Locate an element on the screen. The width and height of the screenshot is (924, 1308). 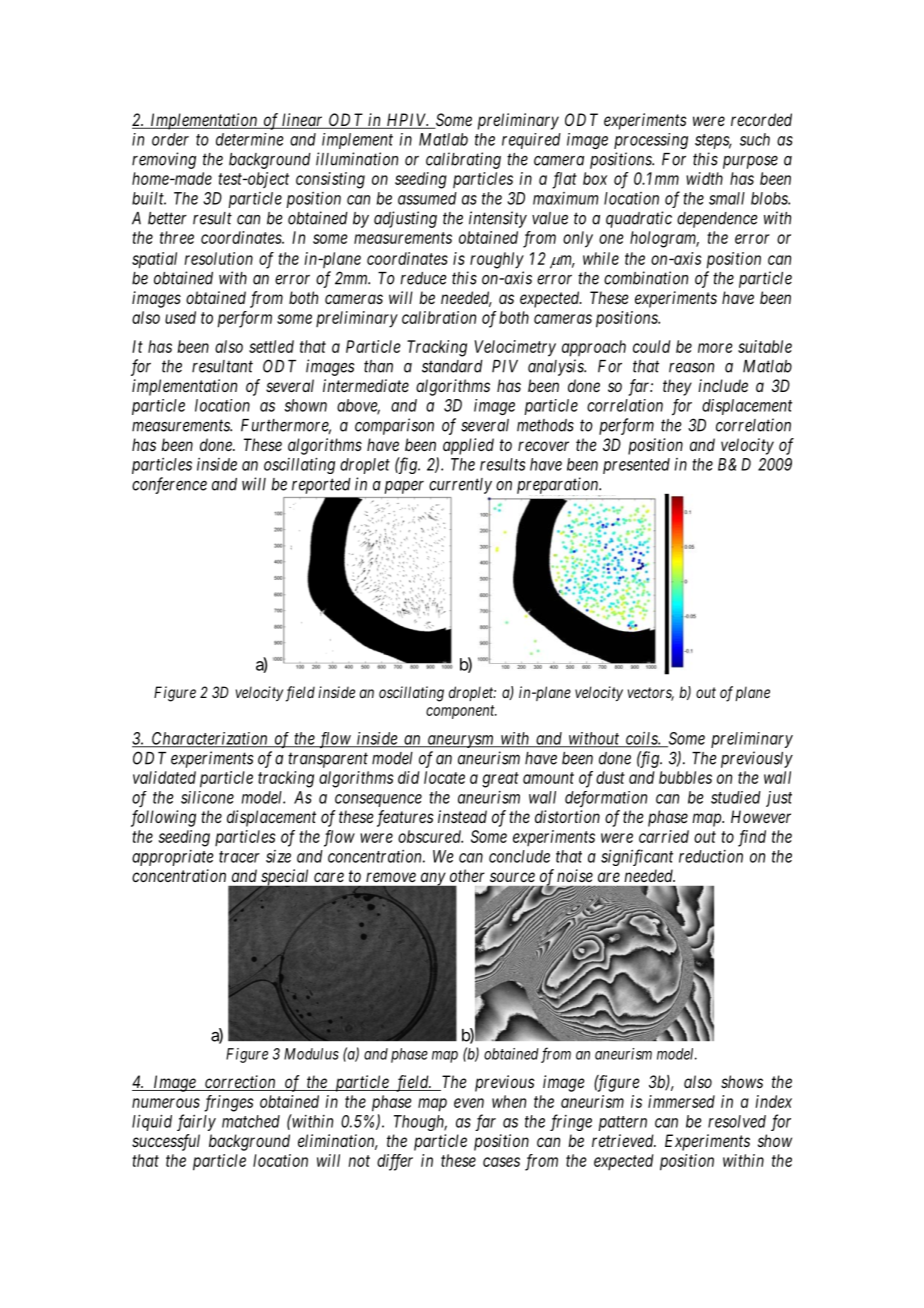
tracer is located at coordinates (239, 857).
